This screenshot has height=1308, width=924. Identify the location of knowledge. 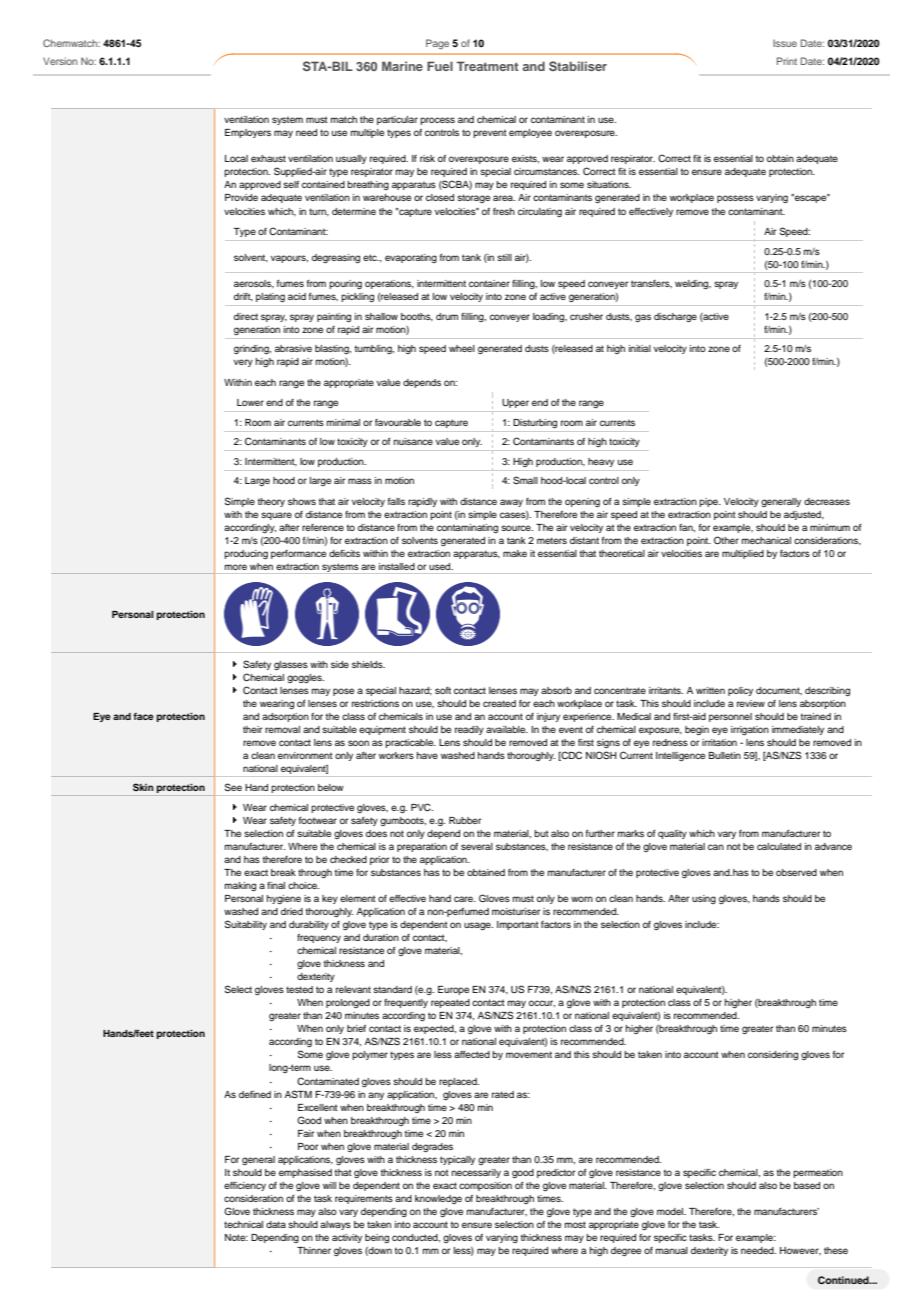
(438, 1199).
